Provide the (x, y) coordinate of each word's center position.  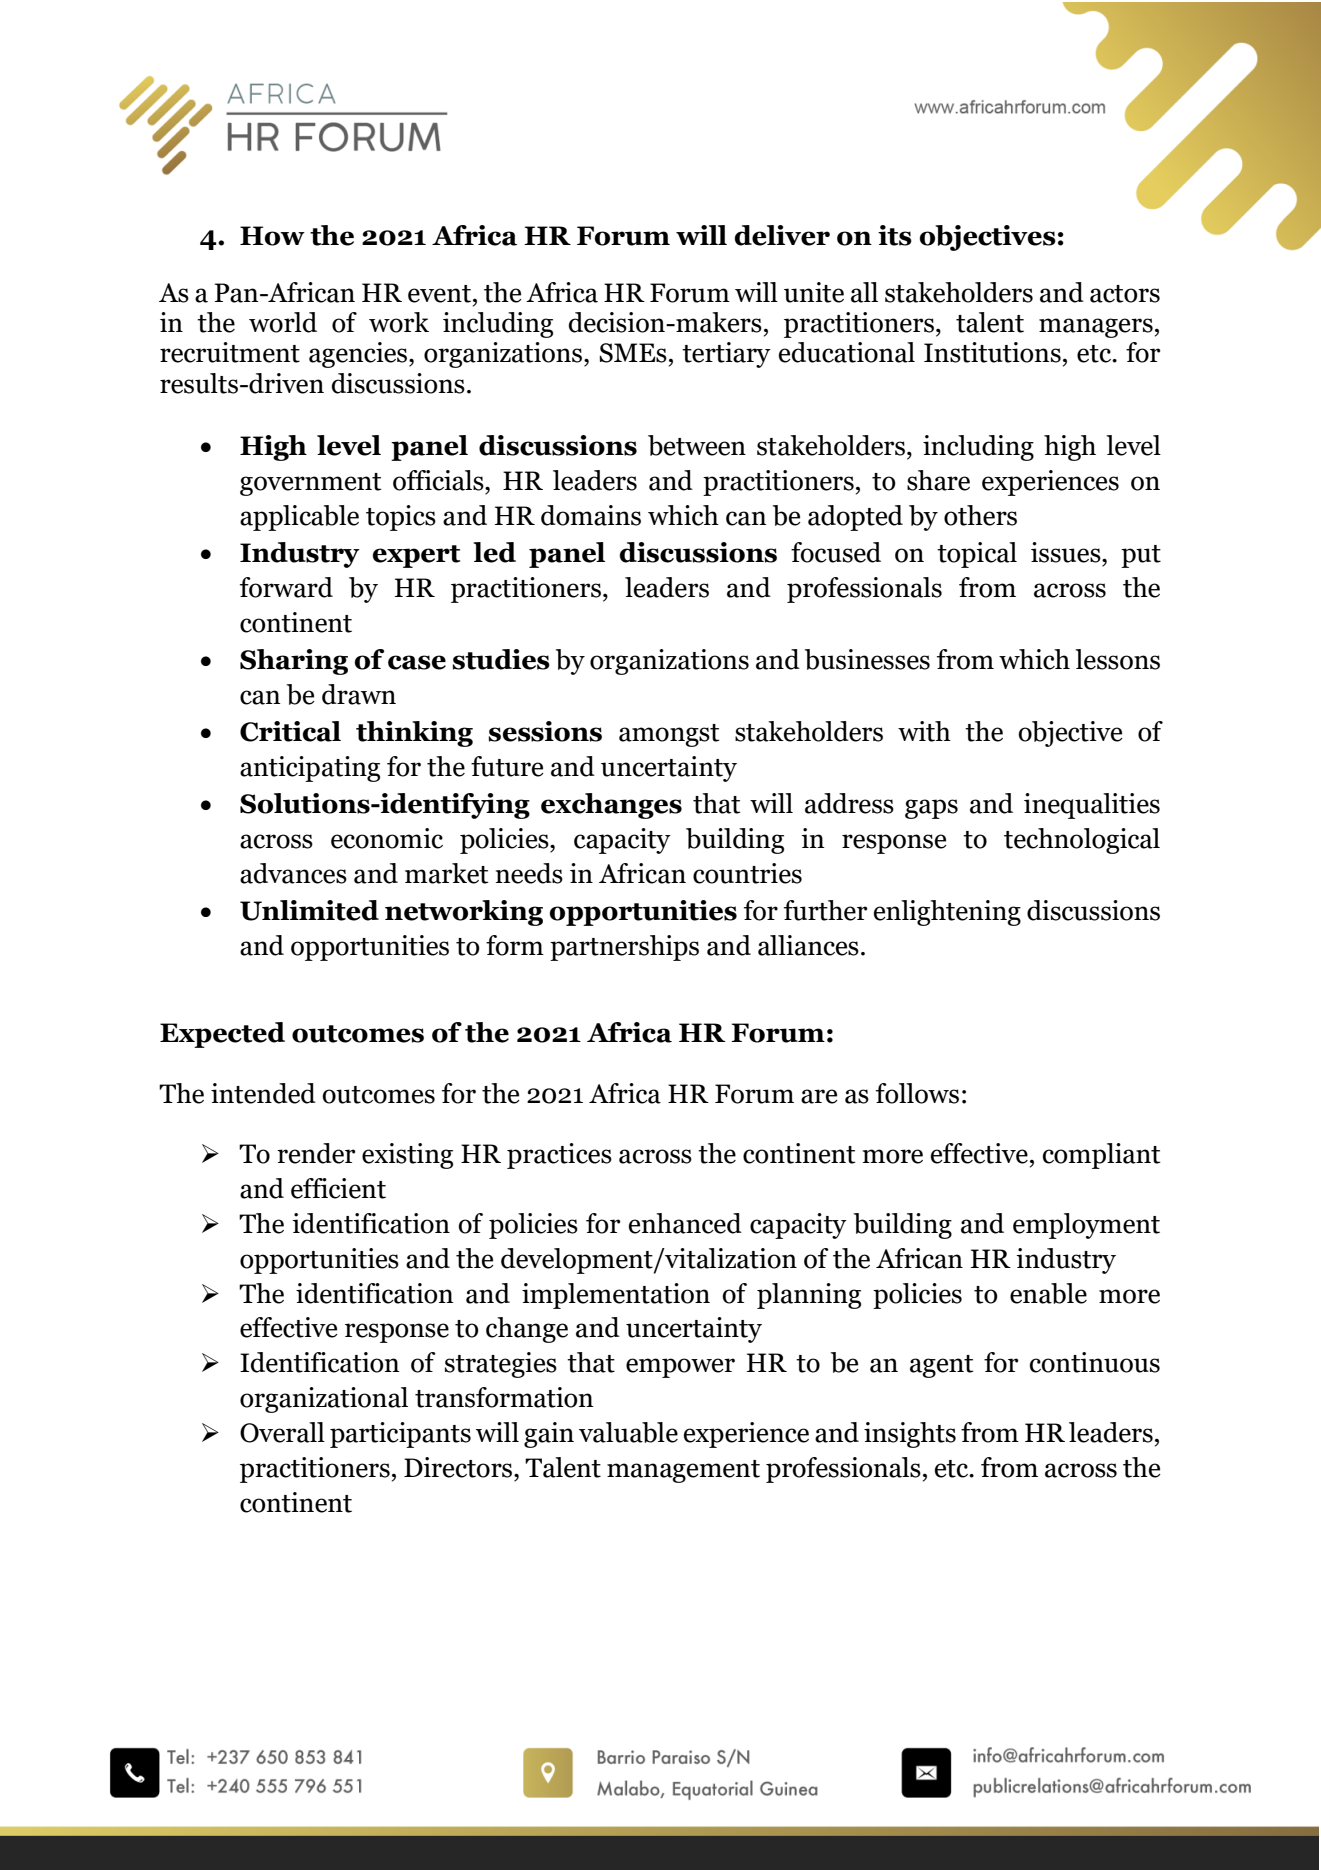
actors (1125, 294)
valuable (628, 1432)
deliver (782, 235)
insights (910, 1435)
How (272, 236)
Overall (282, 1432)
